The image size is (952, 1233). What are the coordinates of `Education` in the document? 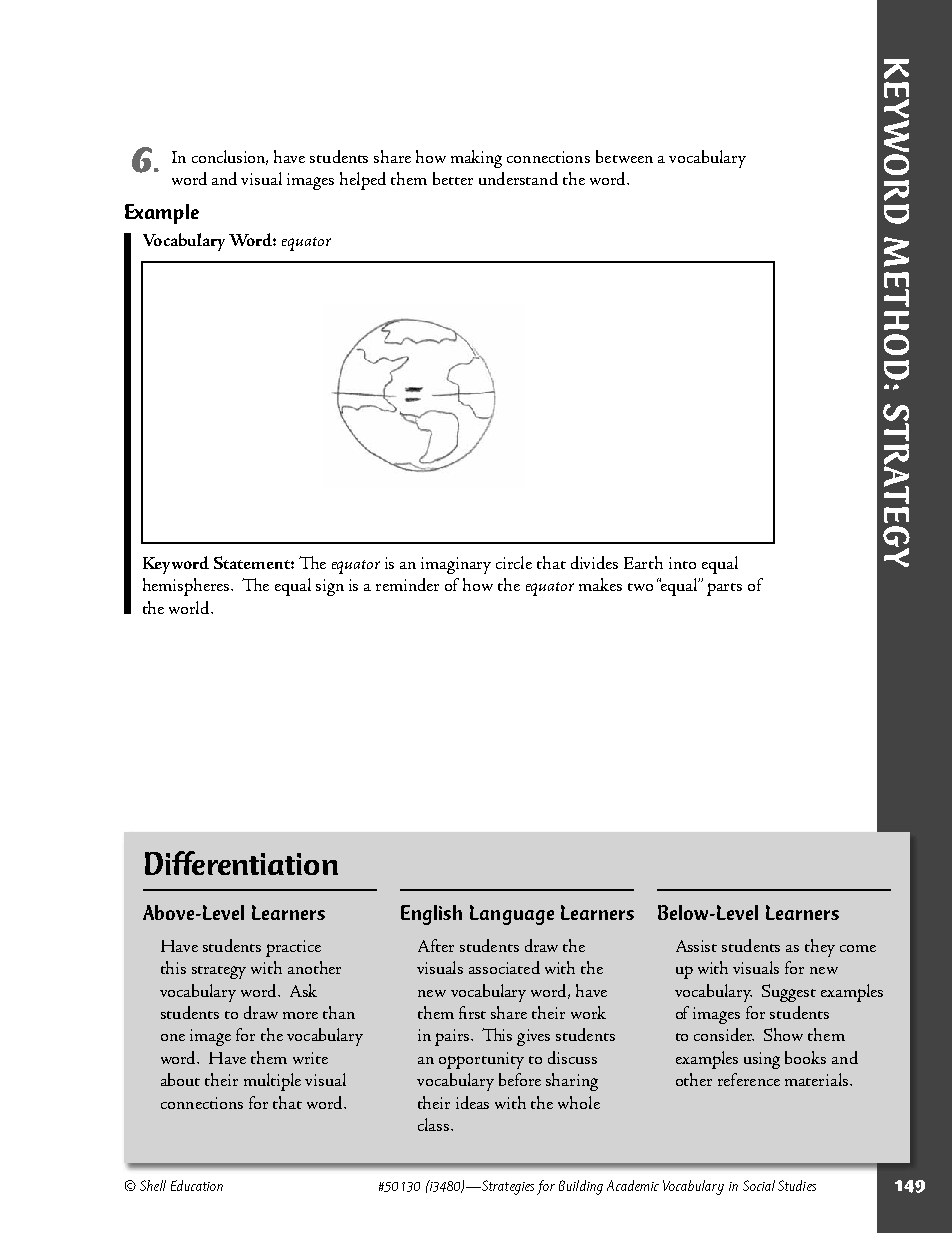 It's located at (197, 1185).
